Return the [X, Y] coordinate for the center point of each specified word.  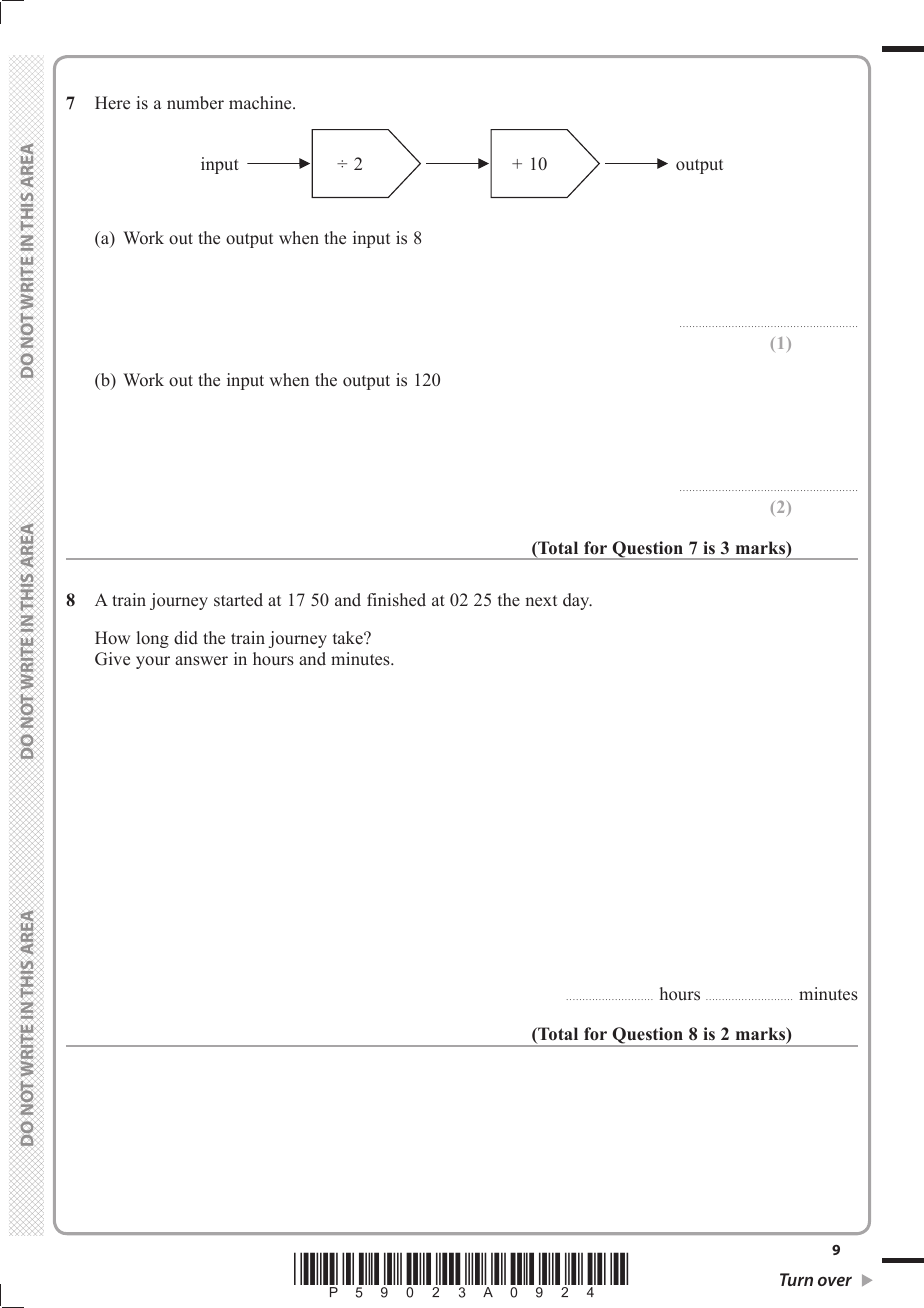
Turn [796, 1279]
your [153, 662]
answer [201, 661]
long [153, 639]
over [835, 1281]
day [577, 601]
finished [396, 600]
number [195, 103]
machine [261, 103]
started [238, 600]
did [186, 638]
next [541, 601]
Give [112, 659]
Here [112, 103]
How [112, 638]
